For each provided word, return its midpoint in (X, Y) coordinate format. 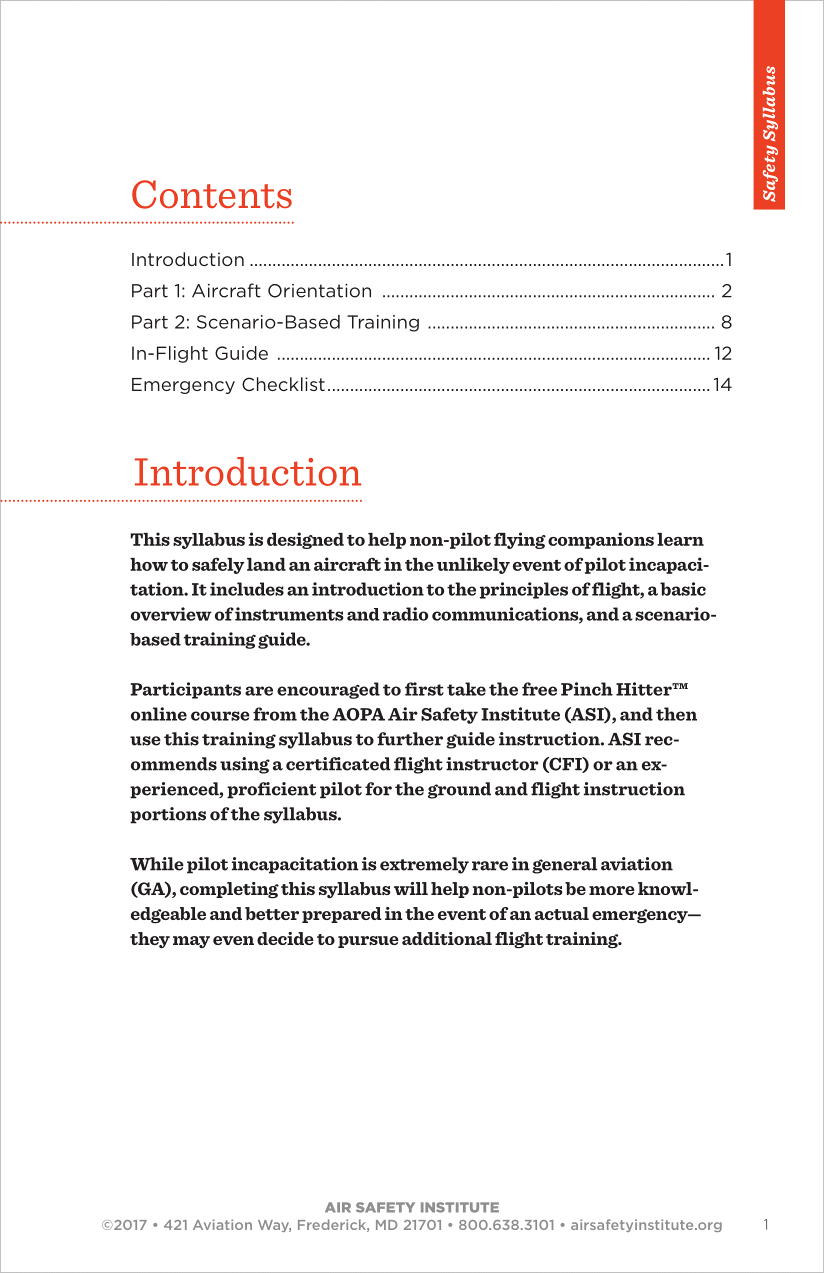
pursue (368, 942)
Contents (212, 194)
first (424, 689)
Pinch (587, 689)
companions (601, 540)
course (220, 716)
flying (520, 540)
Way (274, 1226)
